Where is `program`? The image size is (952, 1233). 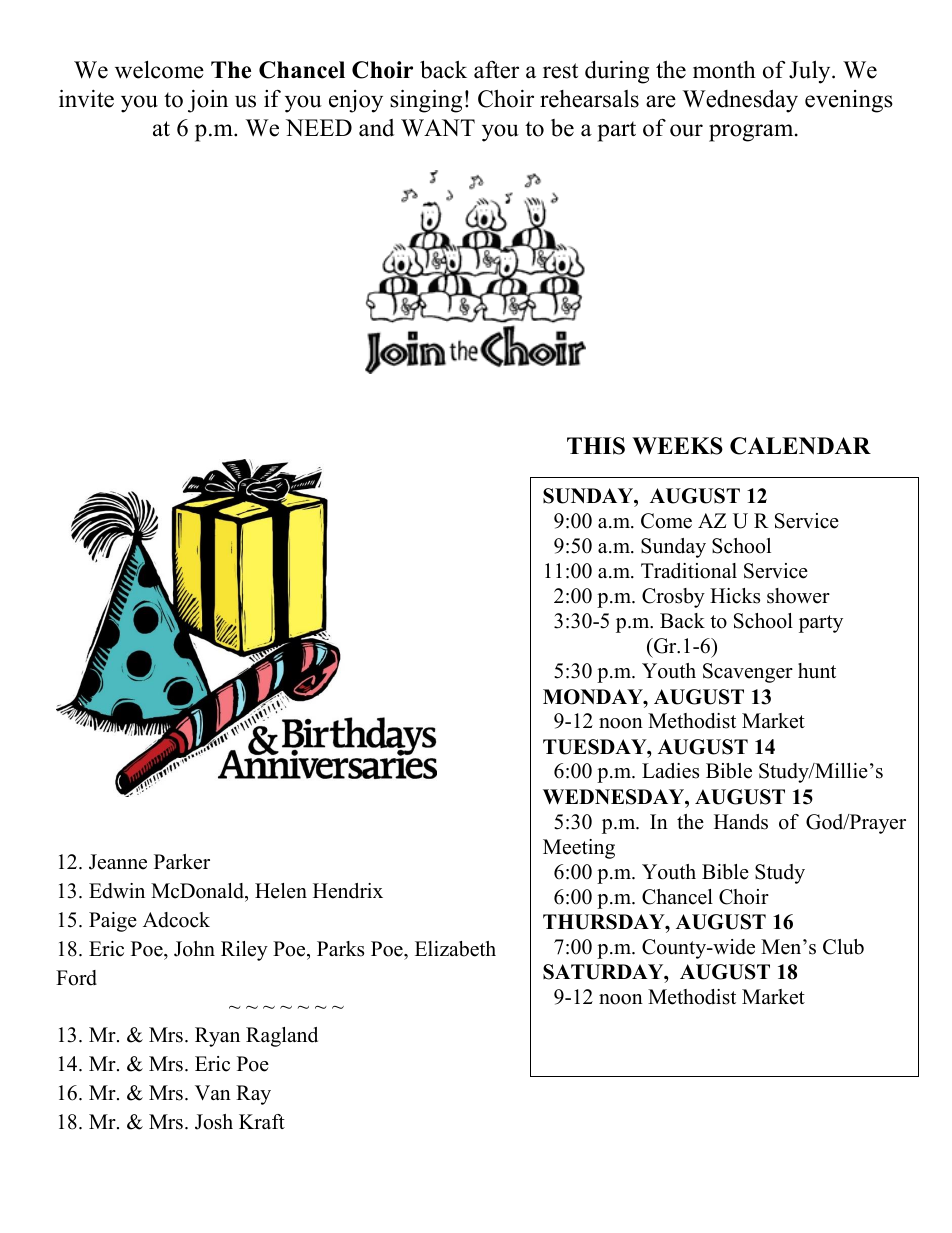 program is located at coordinates (752, 133).
